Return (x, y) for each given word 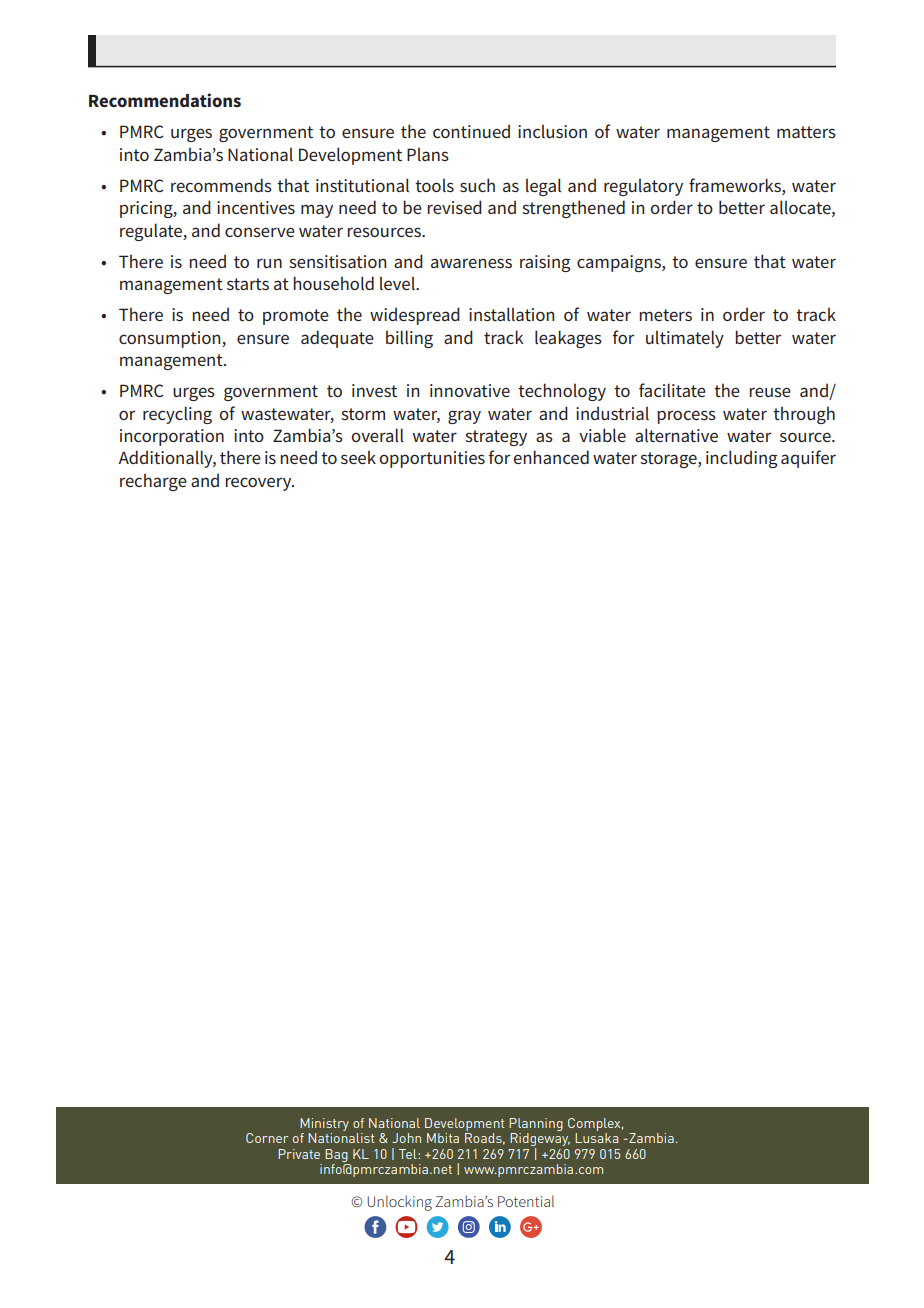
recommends (221, 185)
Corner (267, 1138)
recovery (259, 484)
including (741, 459)
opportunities (432, 459)
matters (806, 132)
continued (471, 131)
